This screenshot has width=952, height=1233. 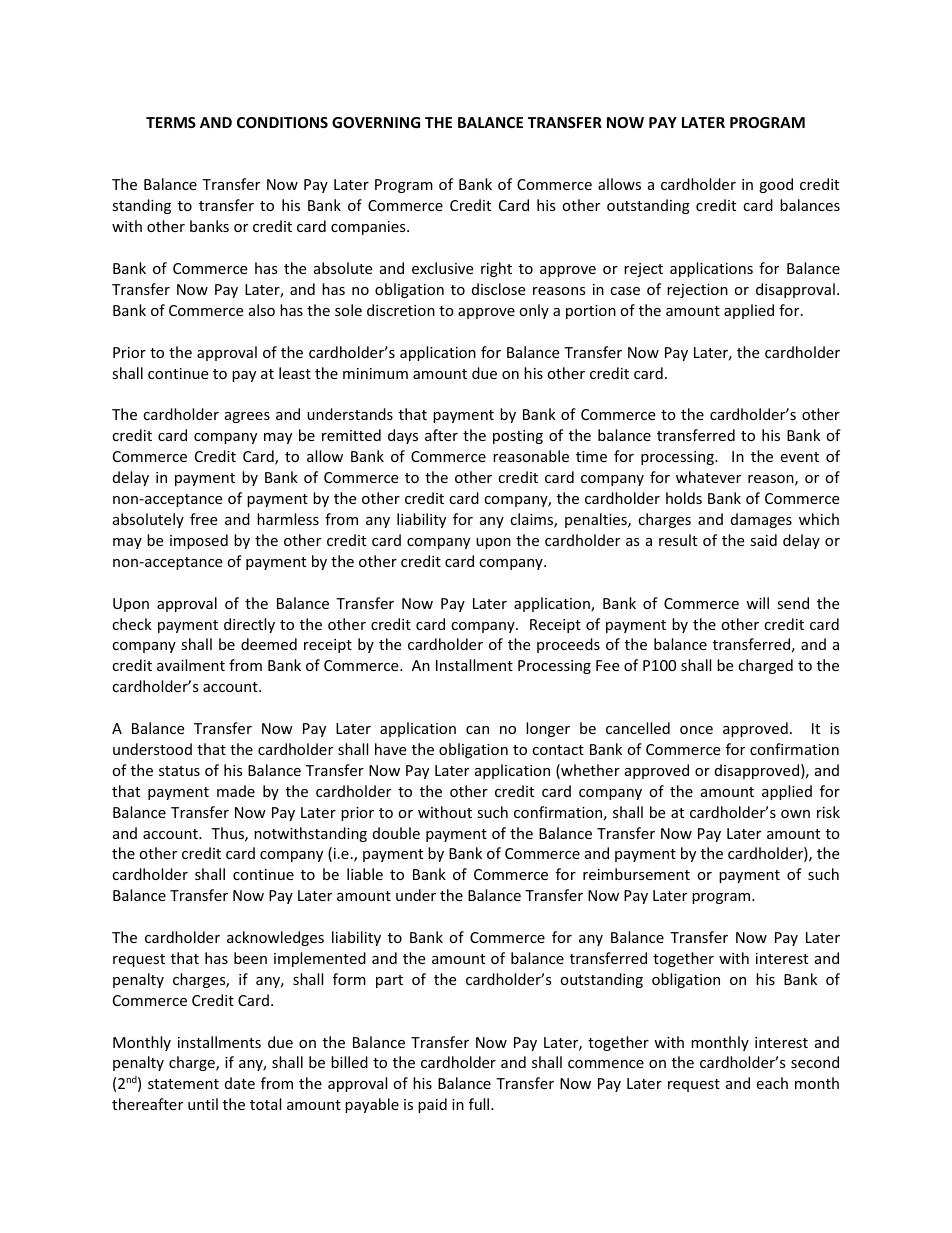 I want to click on good, so click(x=776, y=185).
